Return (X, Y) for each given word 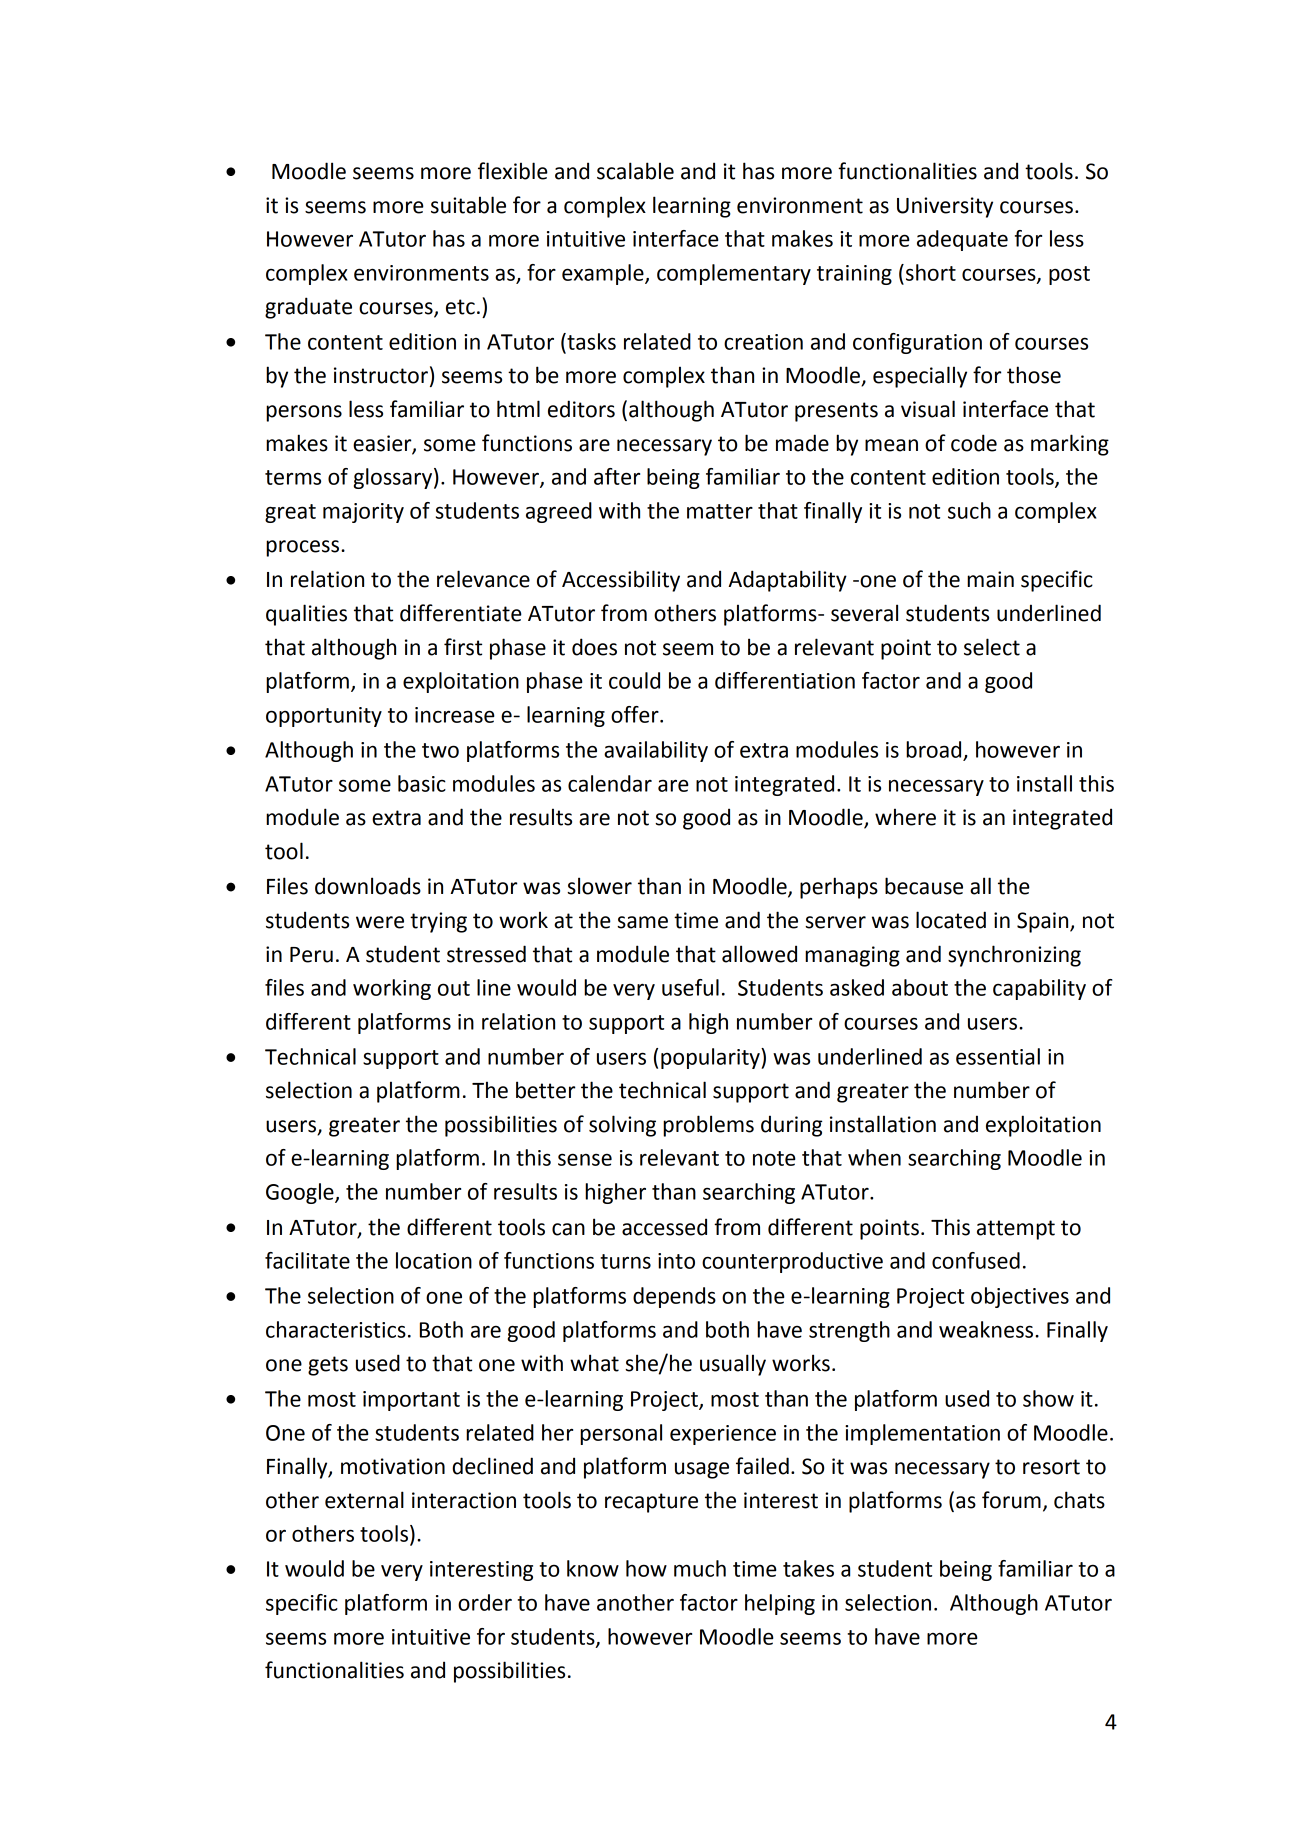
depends (674, 1297)
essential (998, 1056)
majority (363, 513)
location (434, 1260)
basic (422, 783)
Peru (311, 955)
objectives (1020, 1297)
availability (656, 751)
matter (720, 511)
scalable (635, 171)
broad (933, 749)
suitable (468, 205)
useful (690, 987)
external (364, 1500)
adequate (962, 240)
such (969, 510)
